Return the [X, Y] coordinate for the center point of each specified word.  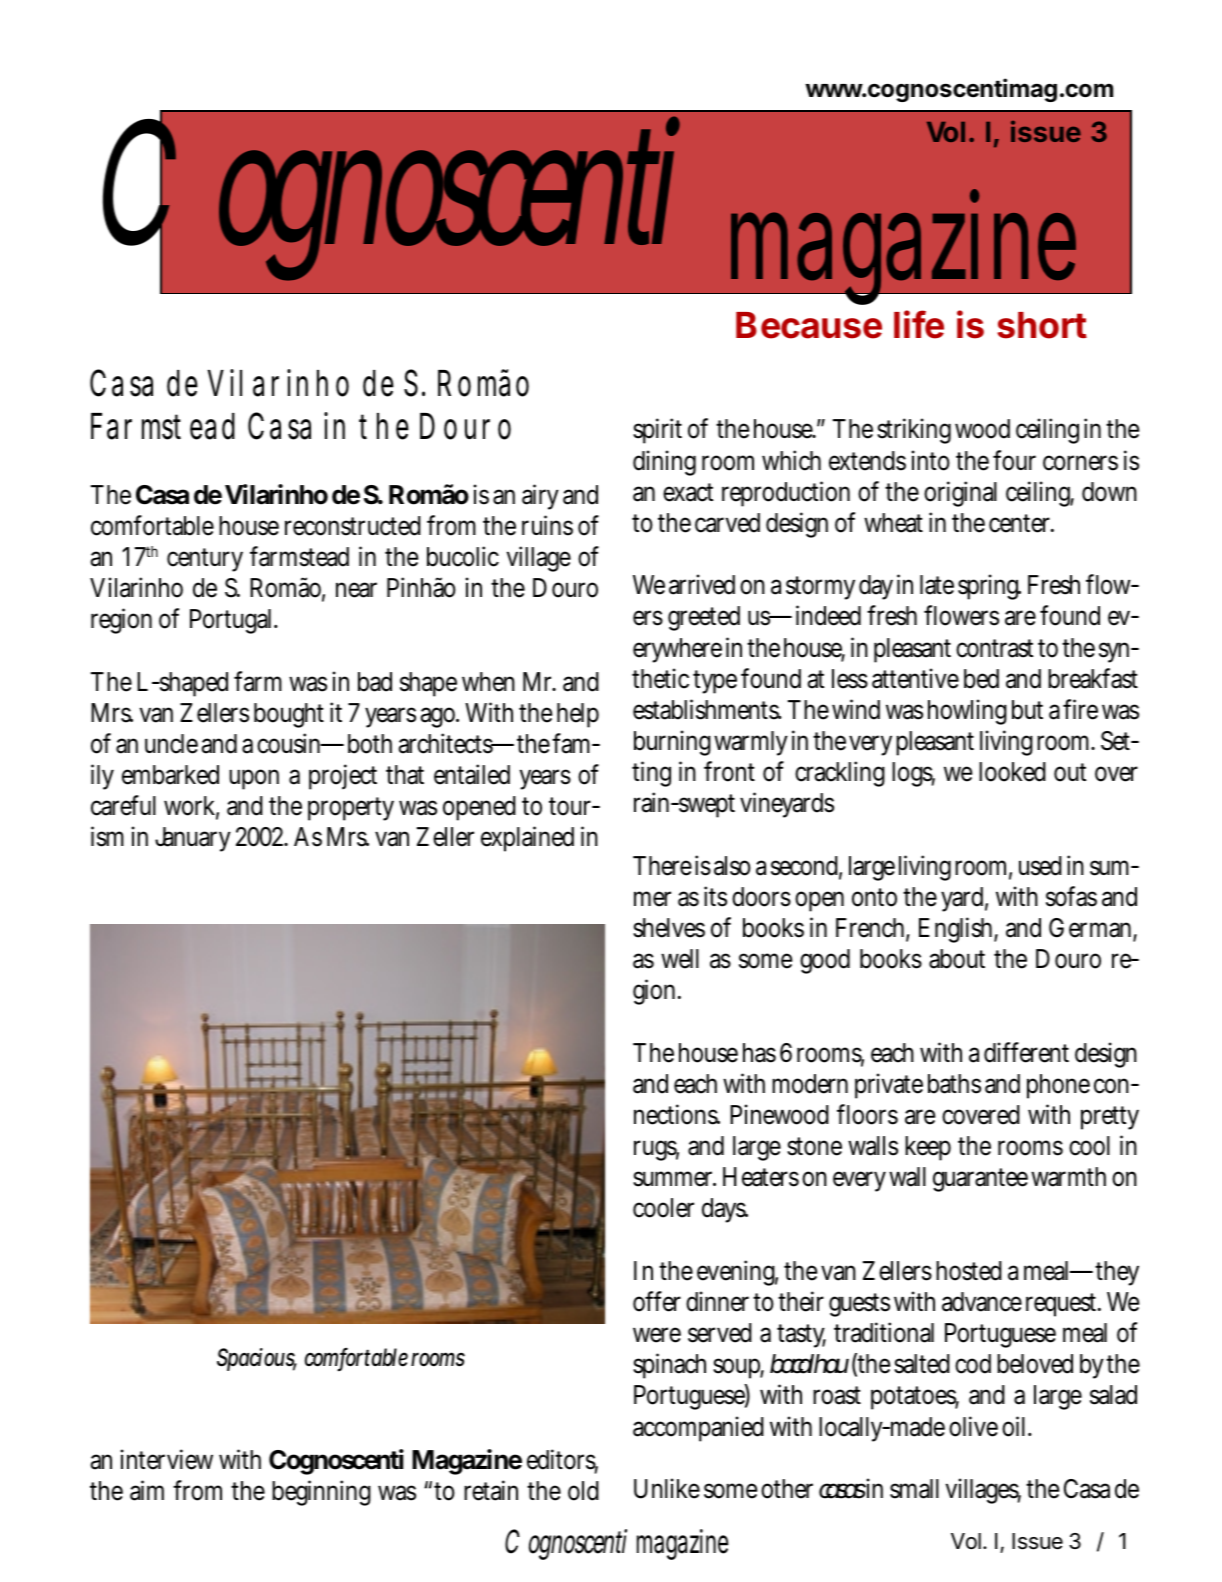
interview [167, 1460]
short [1042, 325]
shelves [669, 928]
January [193, 839]
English [958, 930]
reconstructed [353, 526]
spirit [657, 431]
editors [562, 1461]
